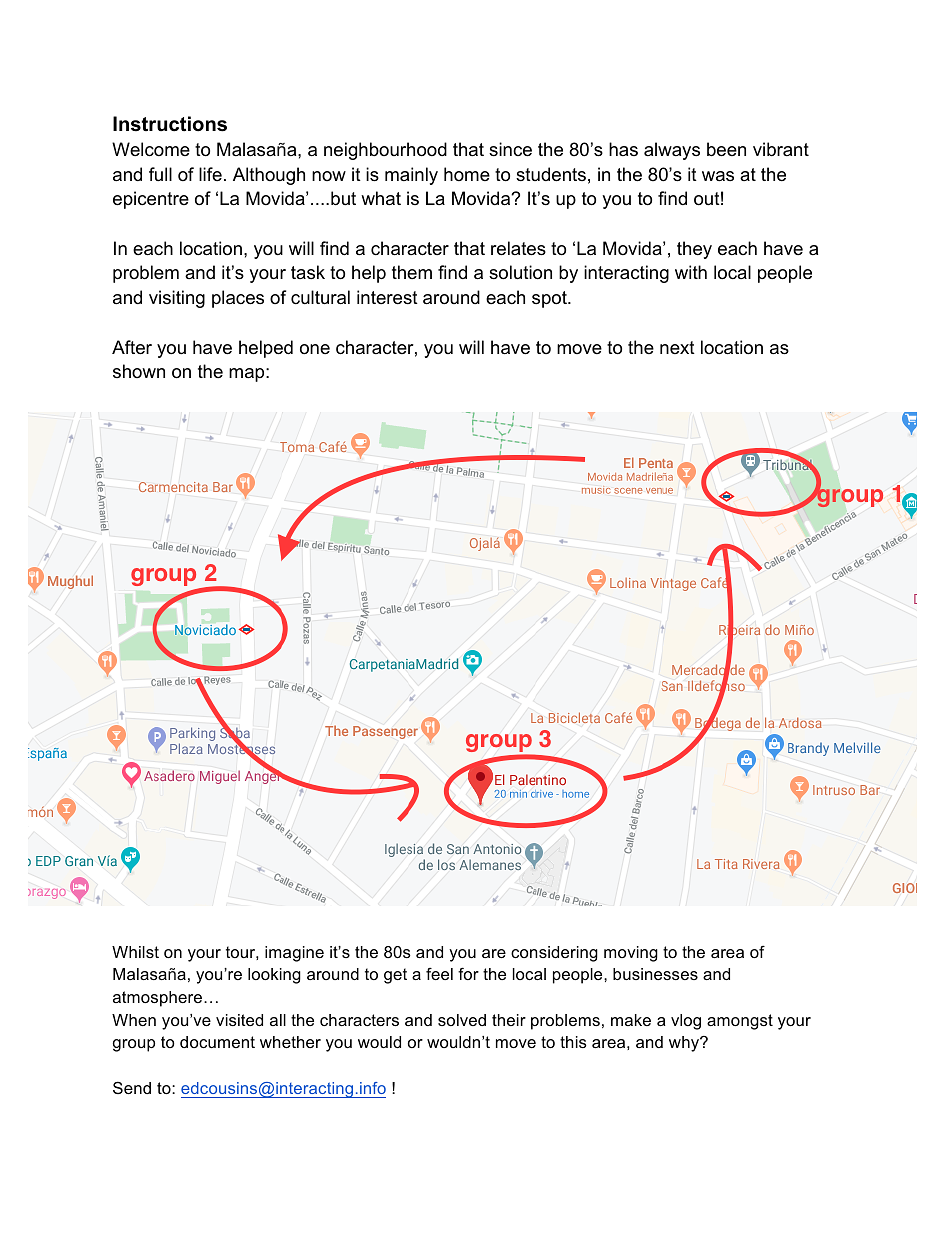  Describe the element at coordinates (315, 349) in the screenshot. I see `one` at that location.
